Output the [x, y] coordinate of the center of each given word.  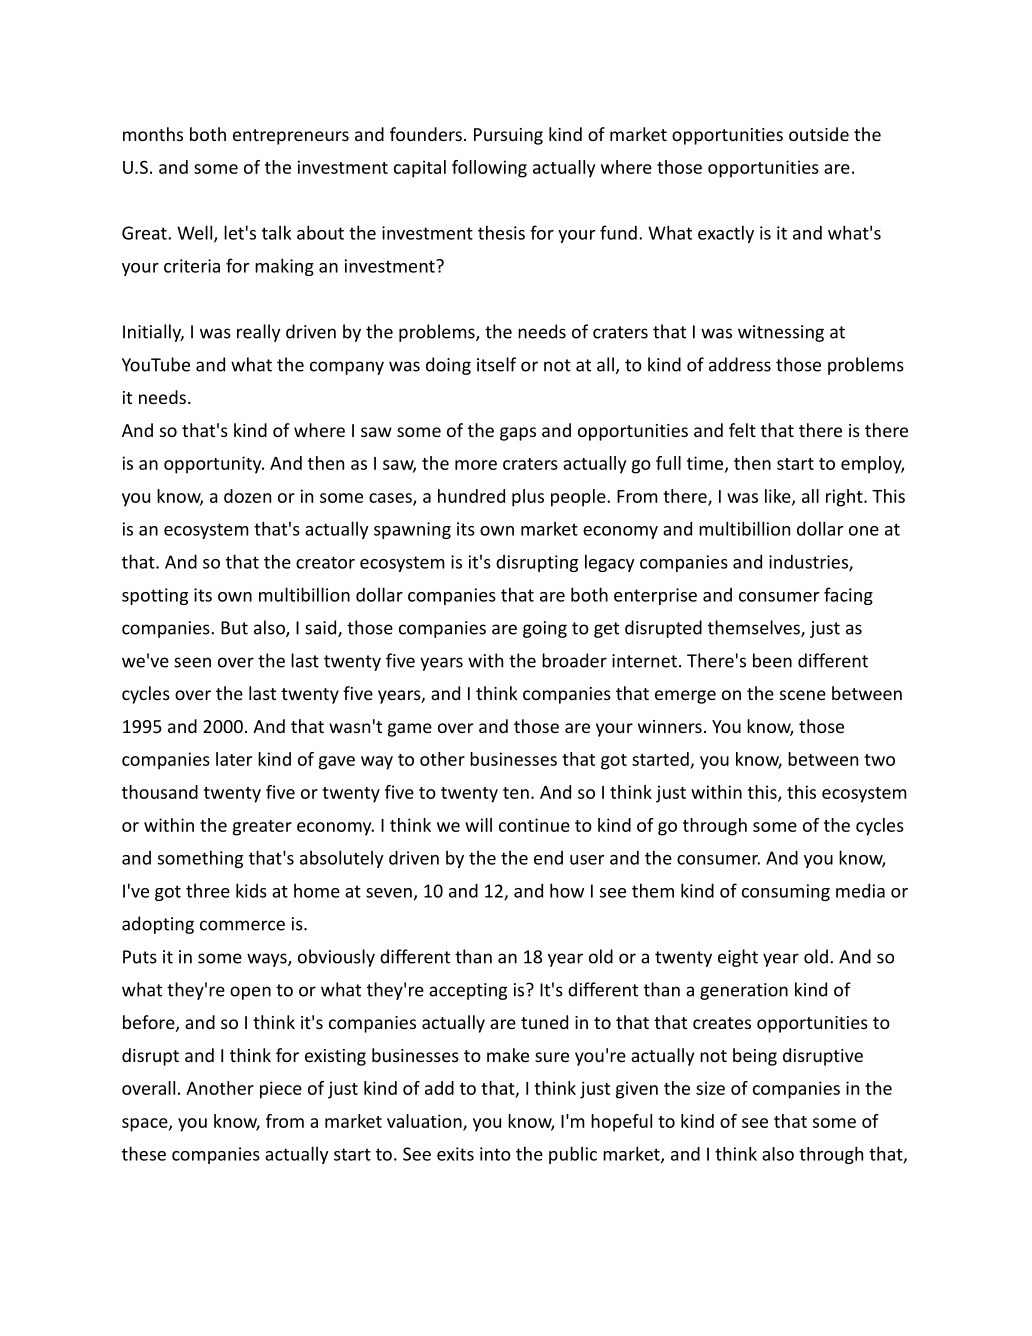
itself [496, 364]
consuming [786, 892]
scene [803, 695]
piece [281, 1090]
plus [528, 498]
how [567, 890]
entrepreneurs [291, 137]
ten [516, 793]
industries [809, 563]
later [234, 759]
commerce [242, 925]
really [259, 333]
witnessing [781, 333]
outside [819, 134]
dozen [247, 496]
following [489, 169]
